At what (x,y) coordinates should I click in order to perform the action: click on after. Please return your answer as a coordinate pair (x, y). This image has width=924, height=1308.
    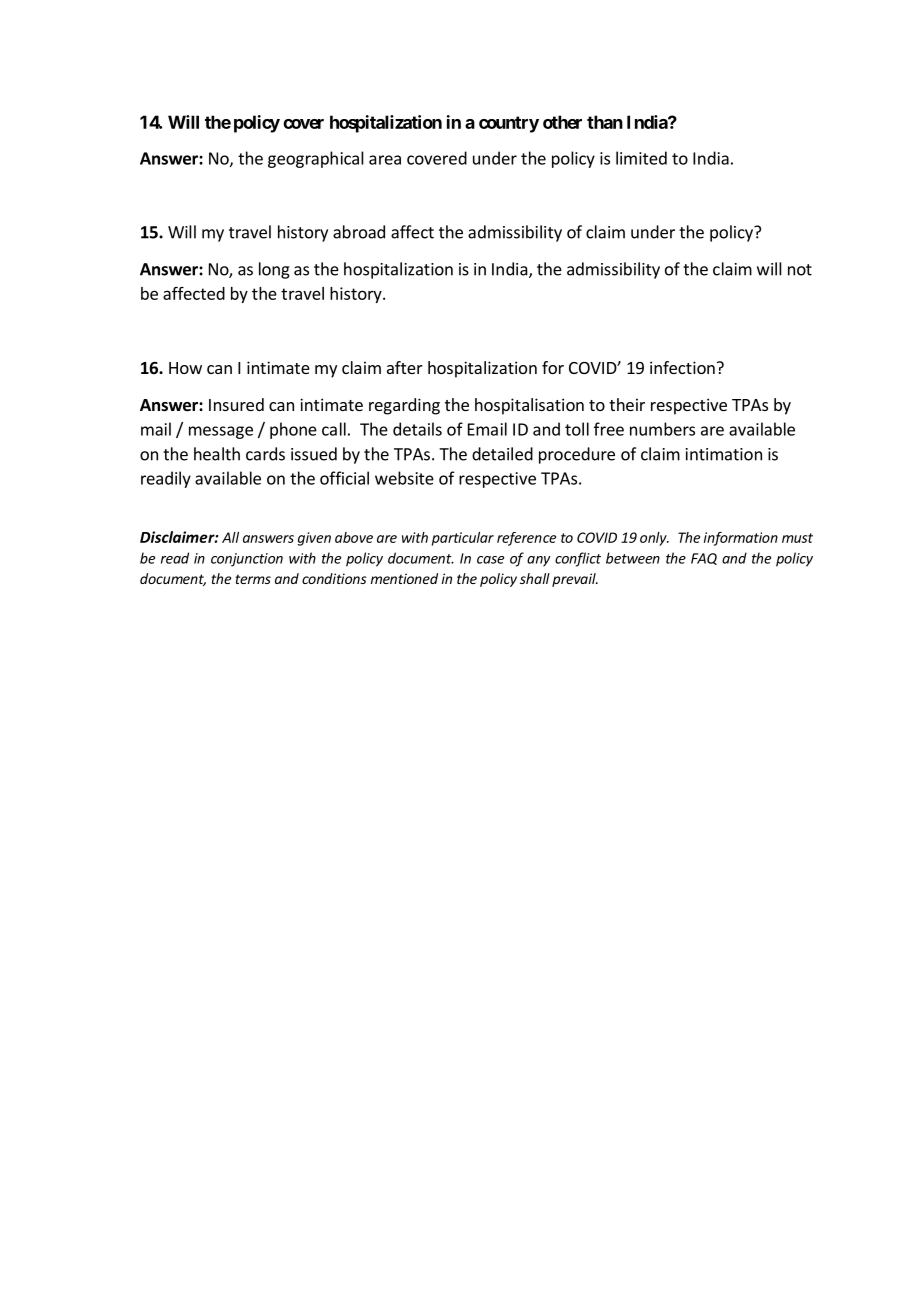
    Looking at the image, I should click on (405, 367).
